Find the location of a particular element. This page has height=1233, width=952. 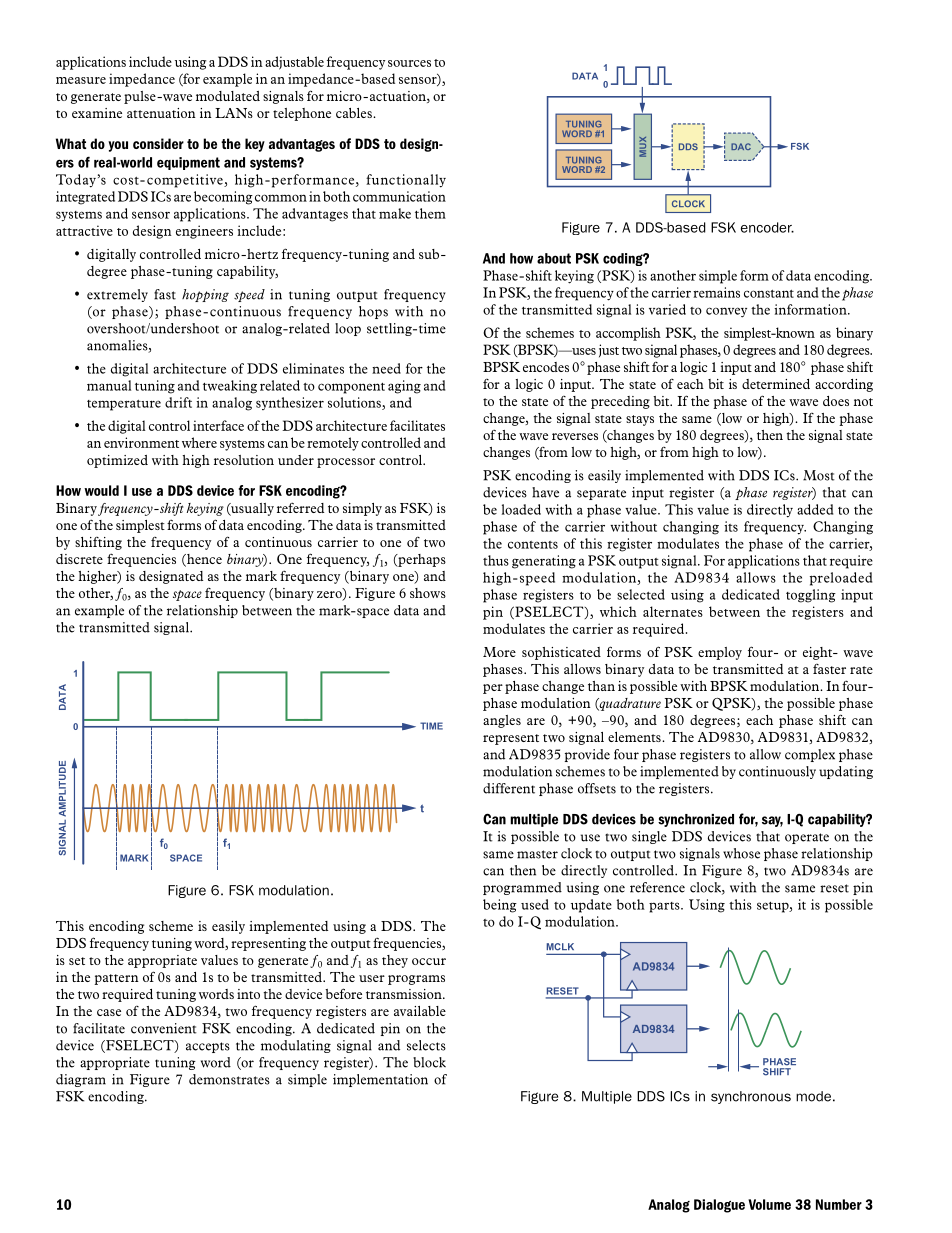

attenuation is located at coordinates (161, 113).
